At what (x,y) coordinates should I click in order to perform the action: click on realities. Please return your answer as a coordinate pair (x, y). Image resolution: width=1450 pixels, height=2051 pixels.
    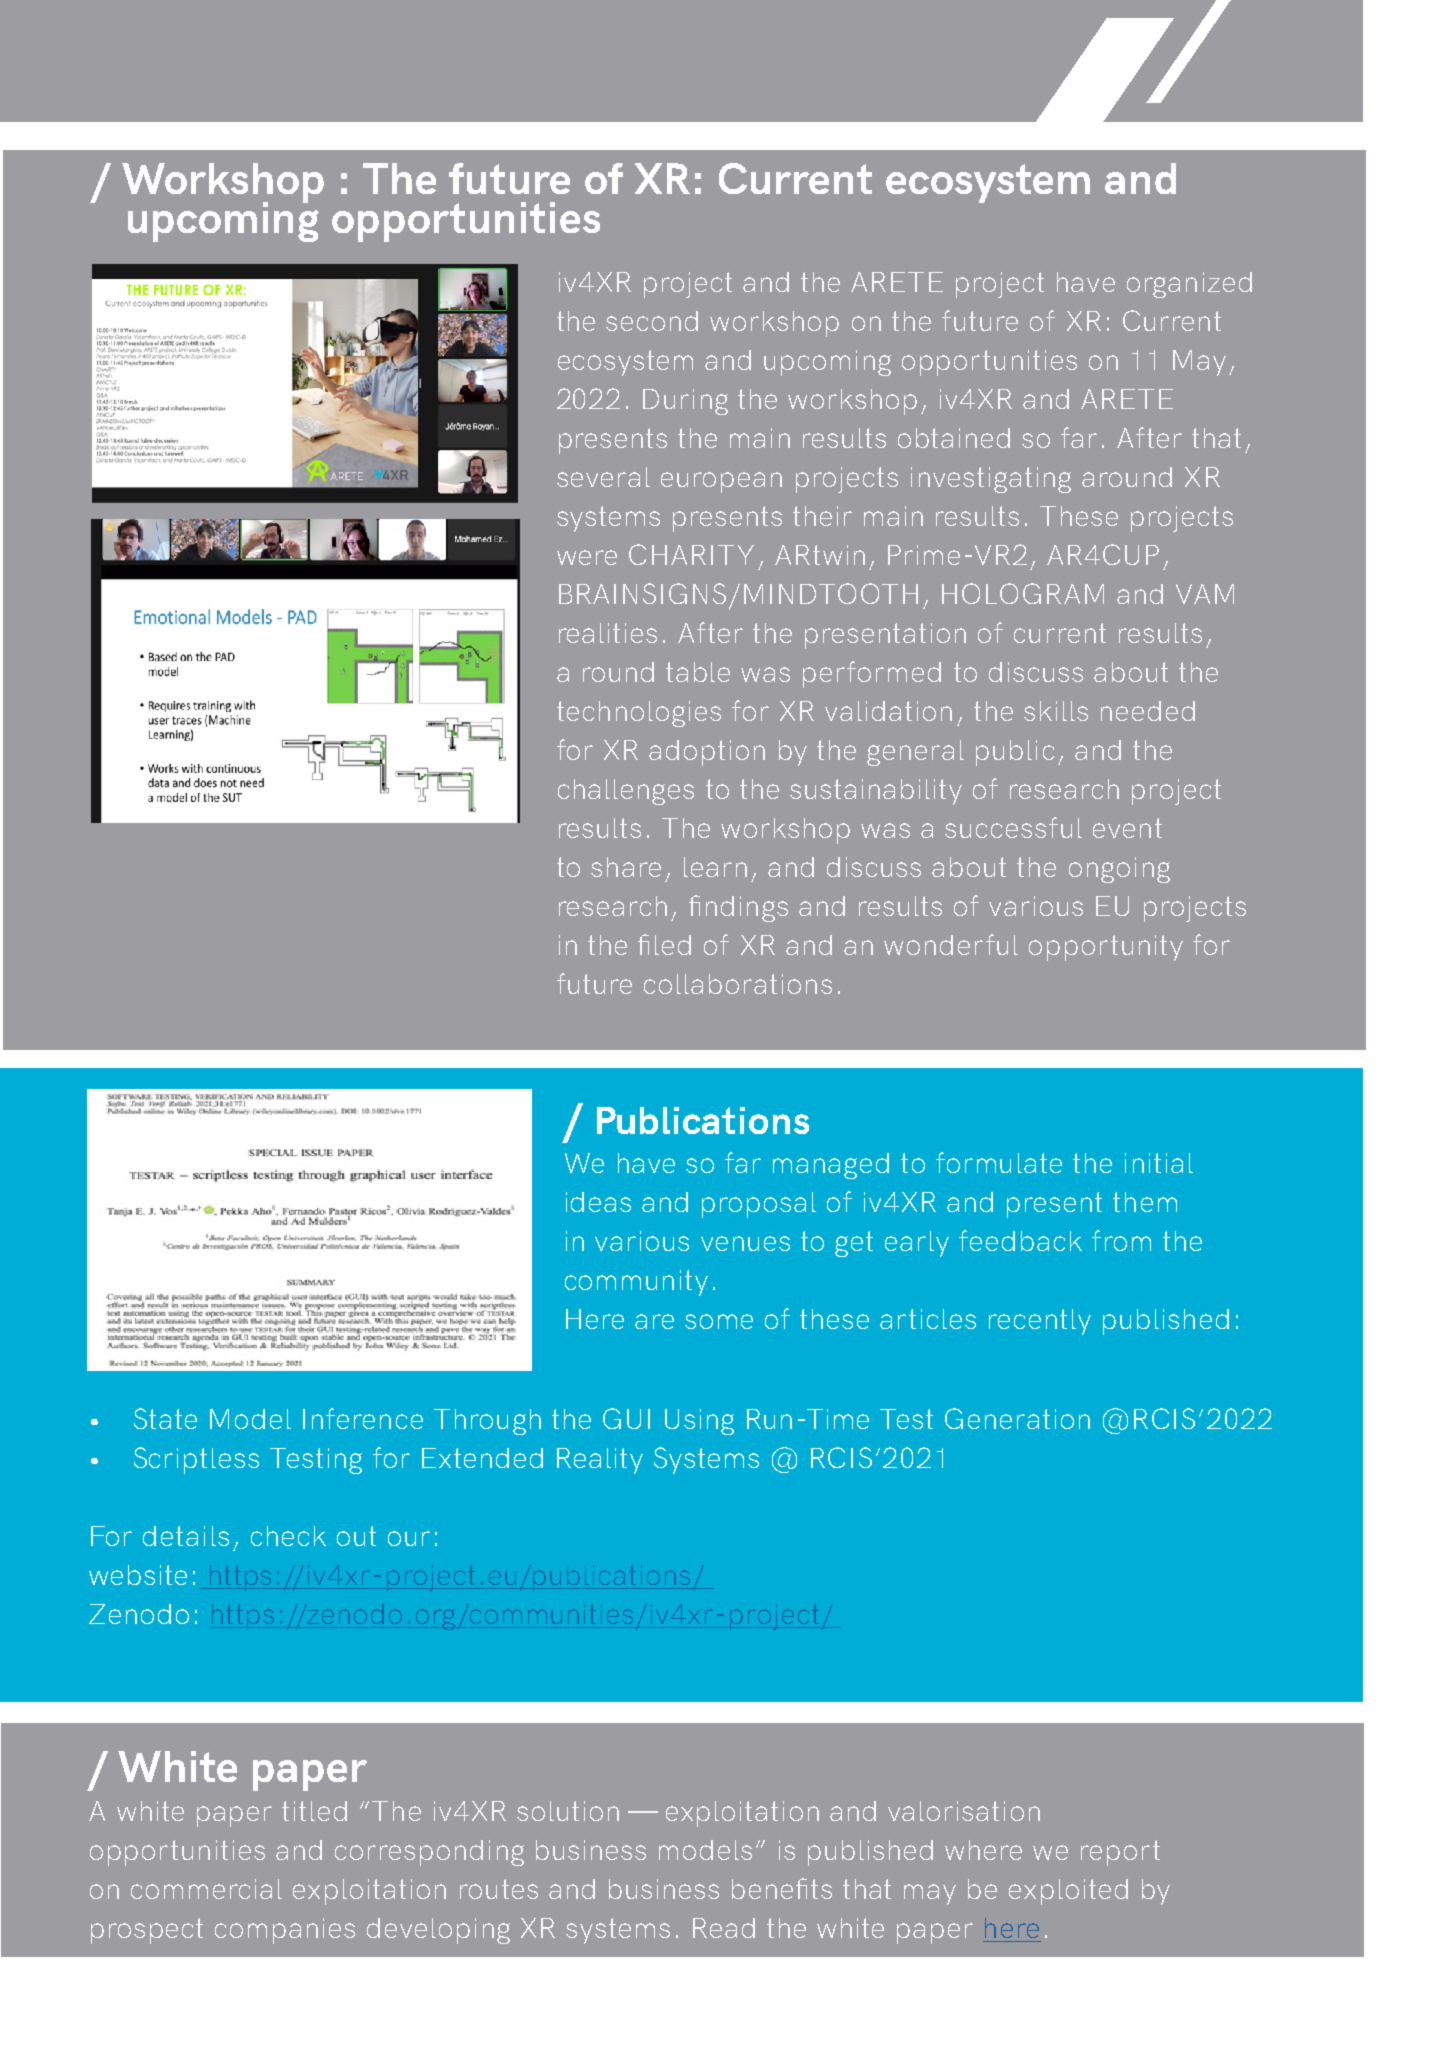
    Looking at the image, I should click on (608, 633).
